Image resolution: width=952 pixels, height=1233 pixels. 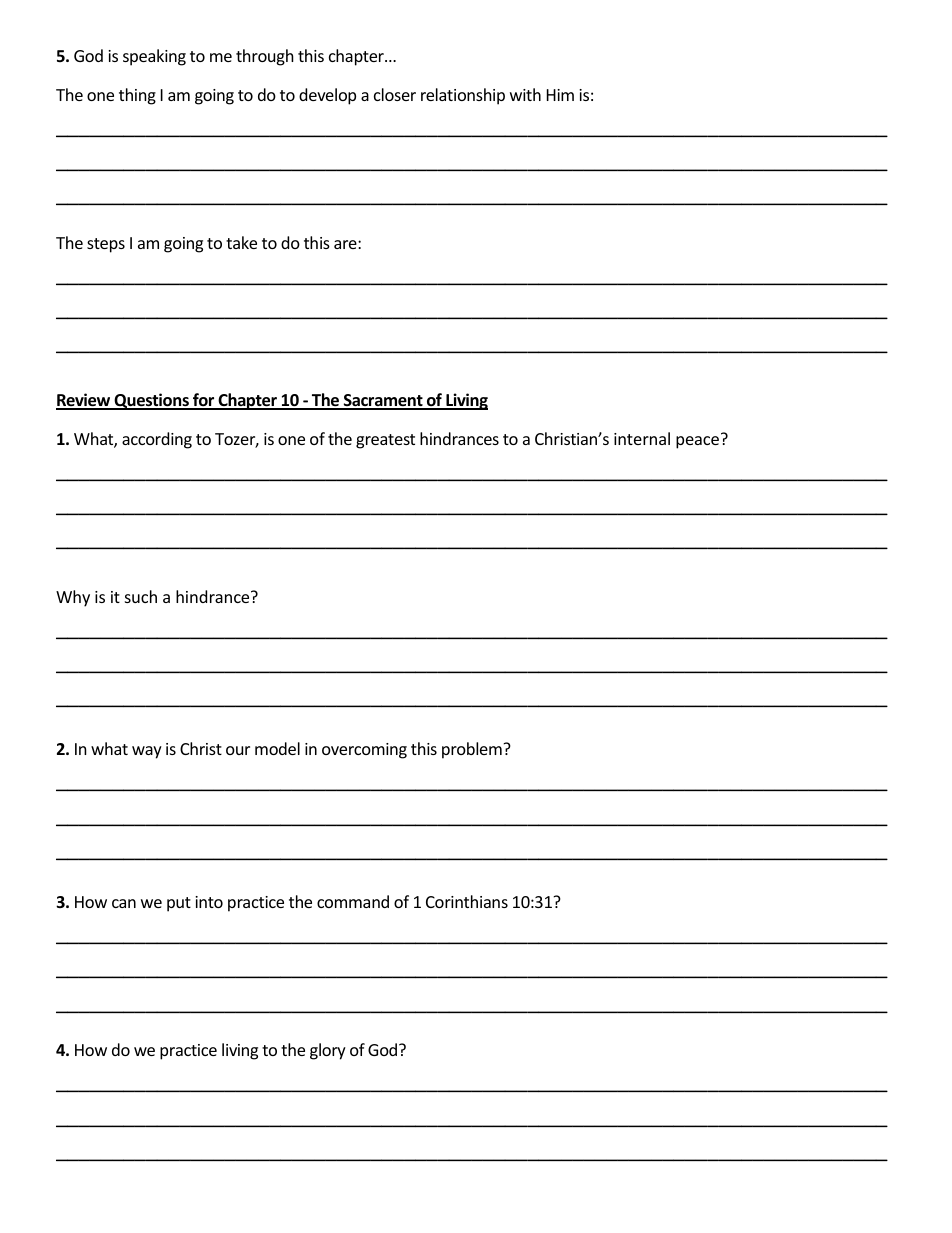 What do you see at coordinates (328, 1051) in the screenshot?
I see `glory` at bounding box center [328, 1051].
